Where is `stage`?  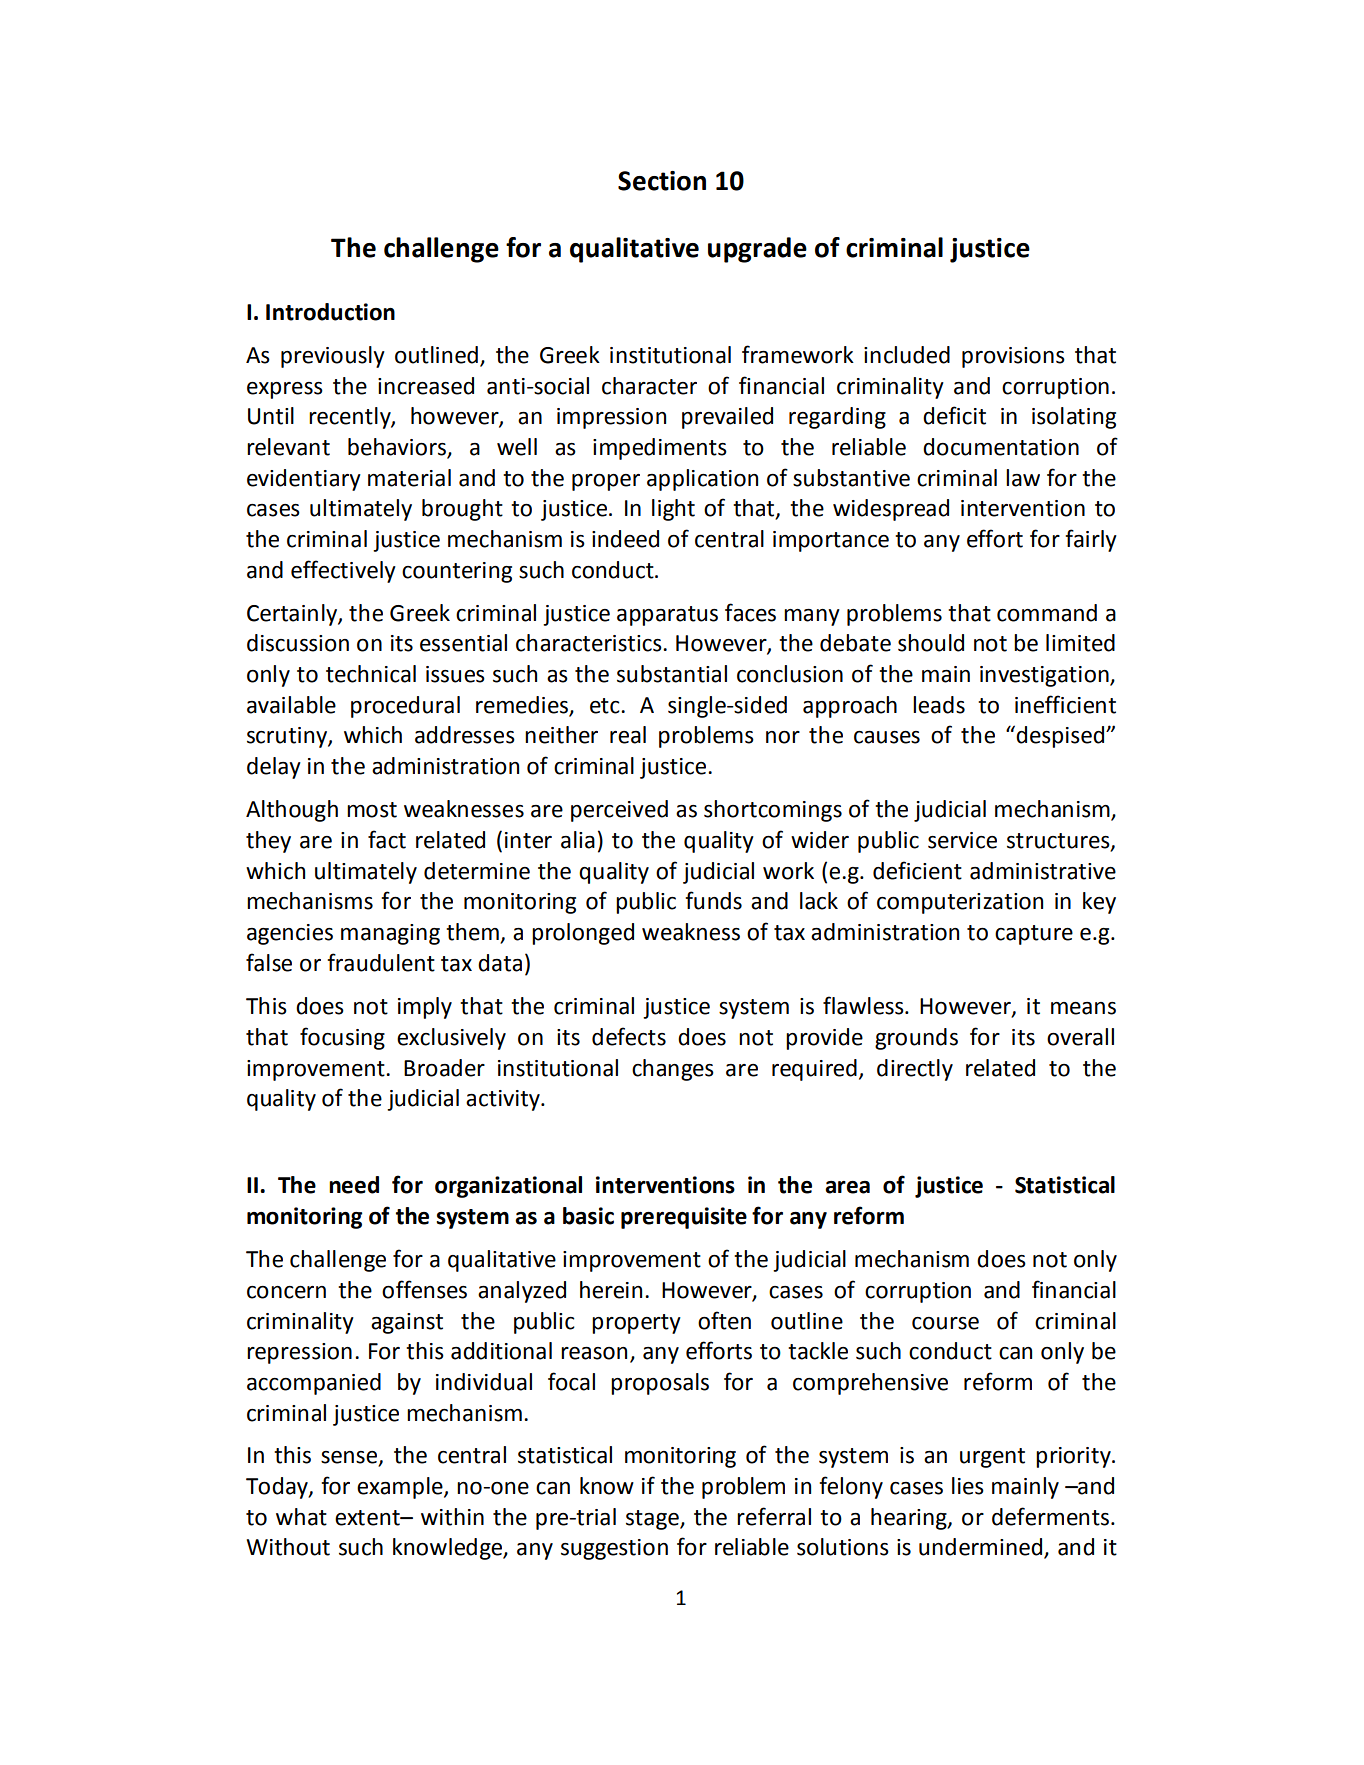 stage is located at coordinates (653, 1520).
